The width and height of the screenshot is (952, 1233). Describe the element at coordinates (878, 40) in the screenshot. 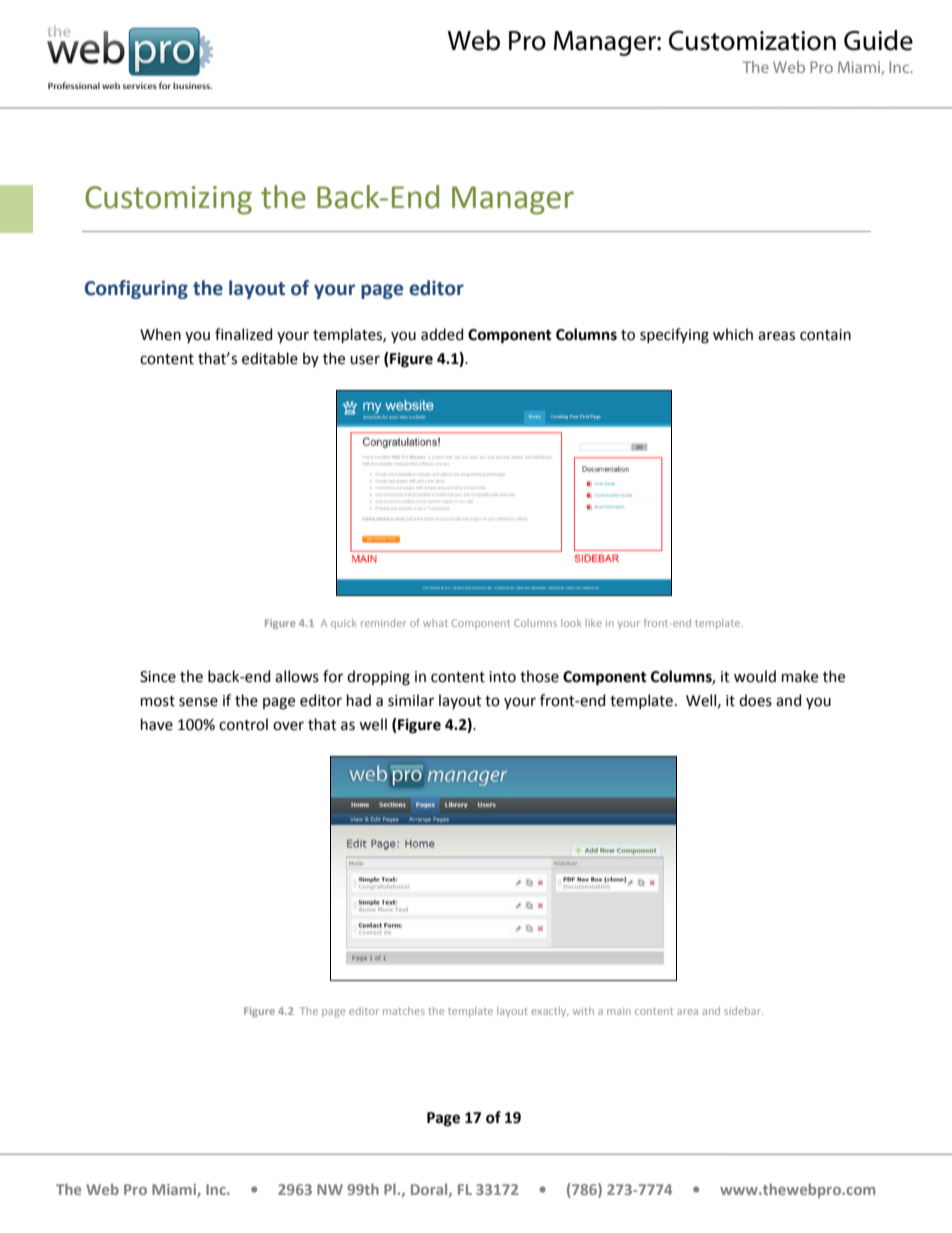

I see `Guide` at that location.
